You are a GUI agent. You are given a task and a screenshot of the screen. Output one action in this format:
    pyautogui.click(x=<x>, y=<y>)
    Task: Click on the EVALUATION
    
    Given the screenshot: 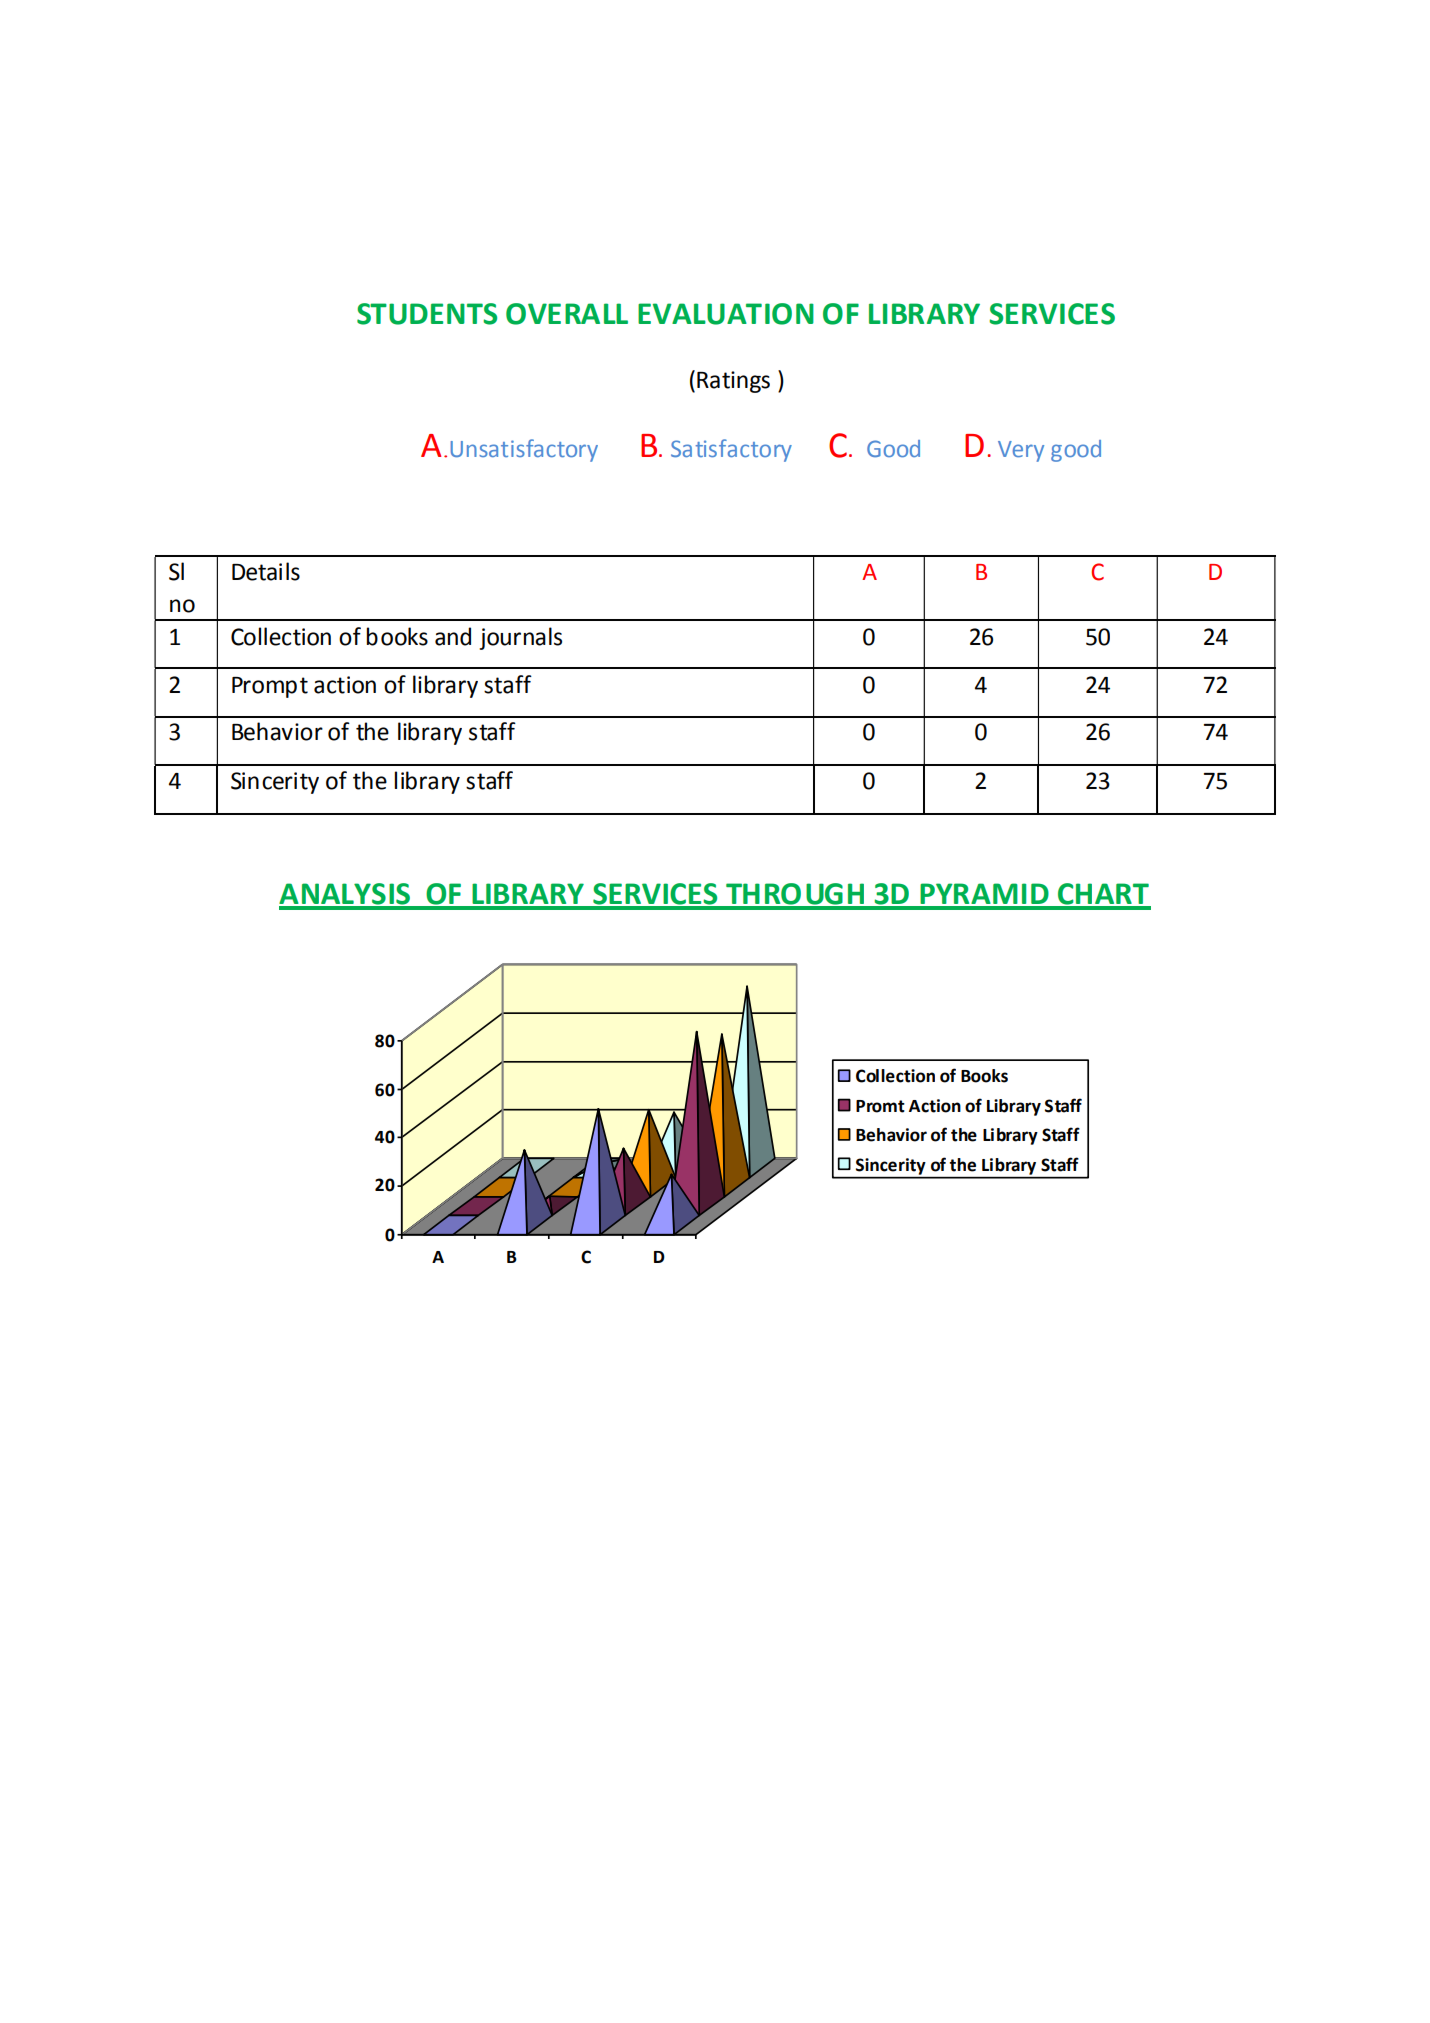 What is the action you would take?
    pyautogui.click(x=726, y=314)
